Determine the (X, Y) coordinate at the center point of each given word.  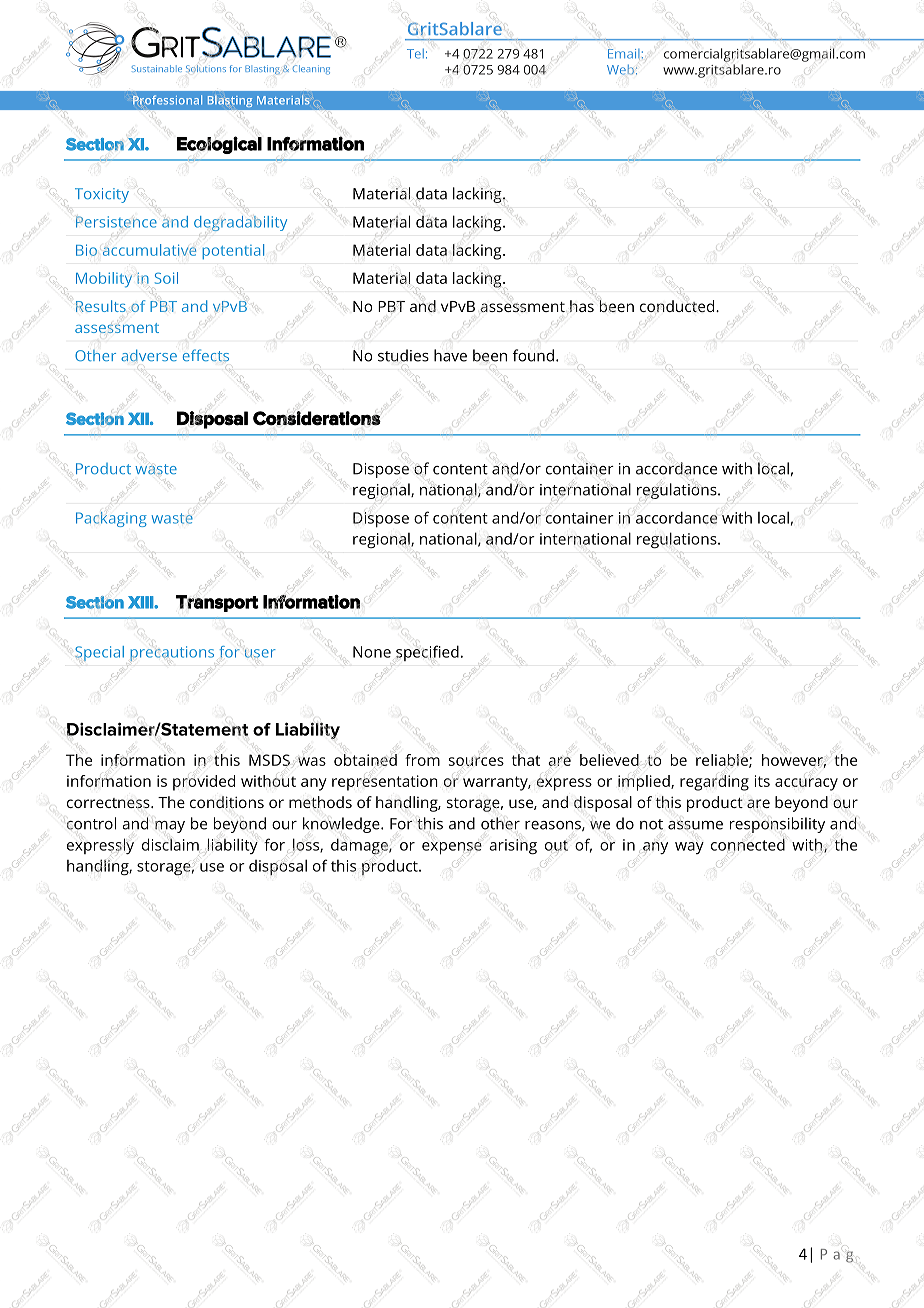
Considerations (317, 418)
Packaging (111, 519)
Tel (415, 54)
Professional (167, 100)
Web (620, 70)
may (170, 827)
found (533, 355)
